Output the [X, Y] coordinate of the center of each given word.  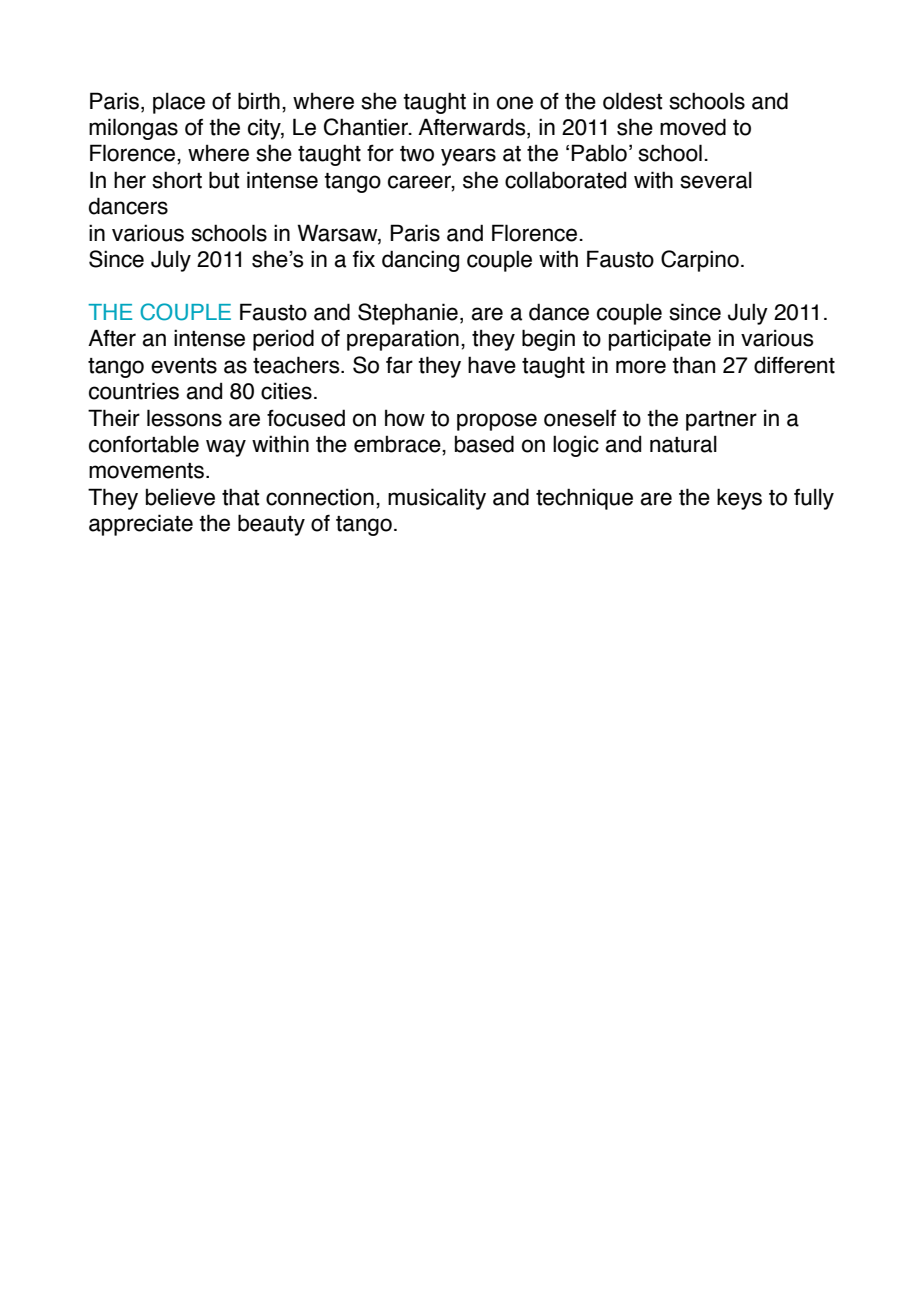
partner [721, 421]
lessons [184, 418]
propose [497, 422]
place [179, 103]
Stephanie [408, 314]
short [177, 180]
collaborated [565, 180]
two [417, 154]
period [283, 340]
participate [660, 340]
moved [693, 127]
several [716, 180]
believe [180, 497]
